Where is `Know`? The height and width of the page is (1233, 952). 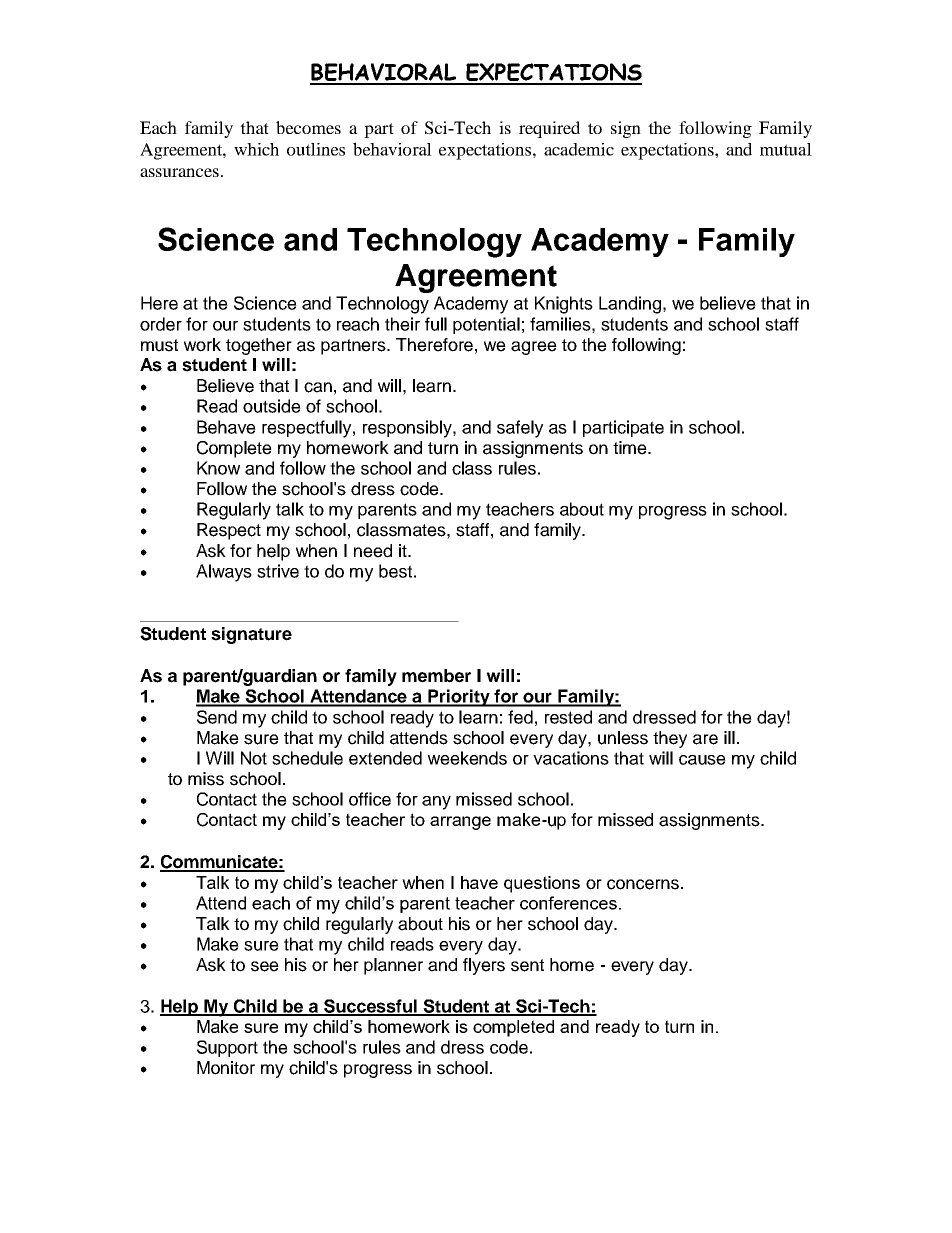
Know is located at coordinates (218, 468).
